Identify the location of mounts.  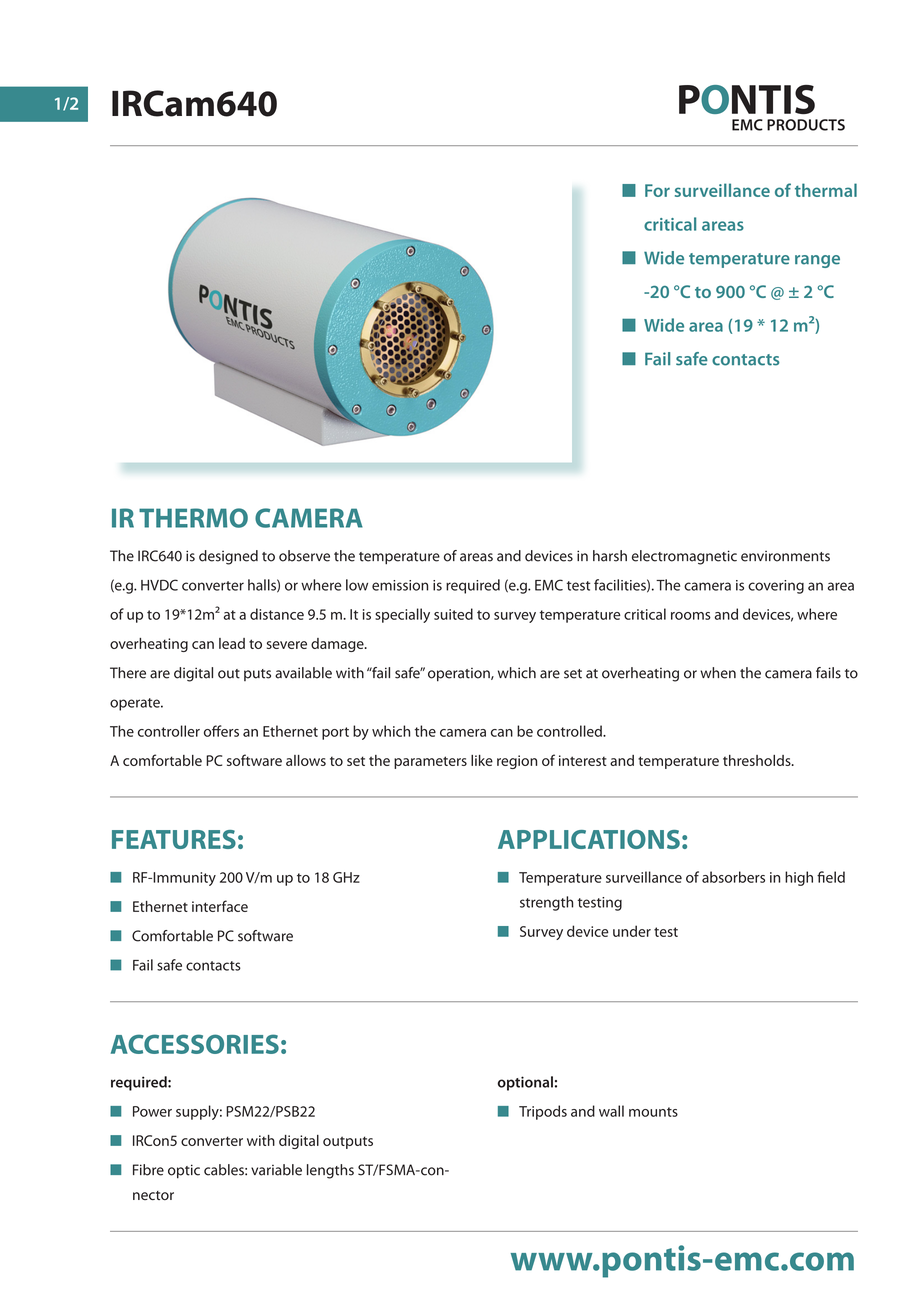
(653, 1112).
